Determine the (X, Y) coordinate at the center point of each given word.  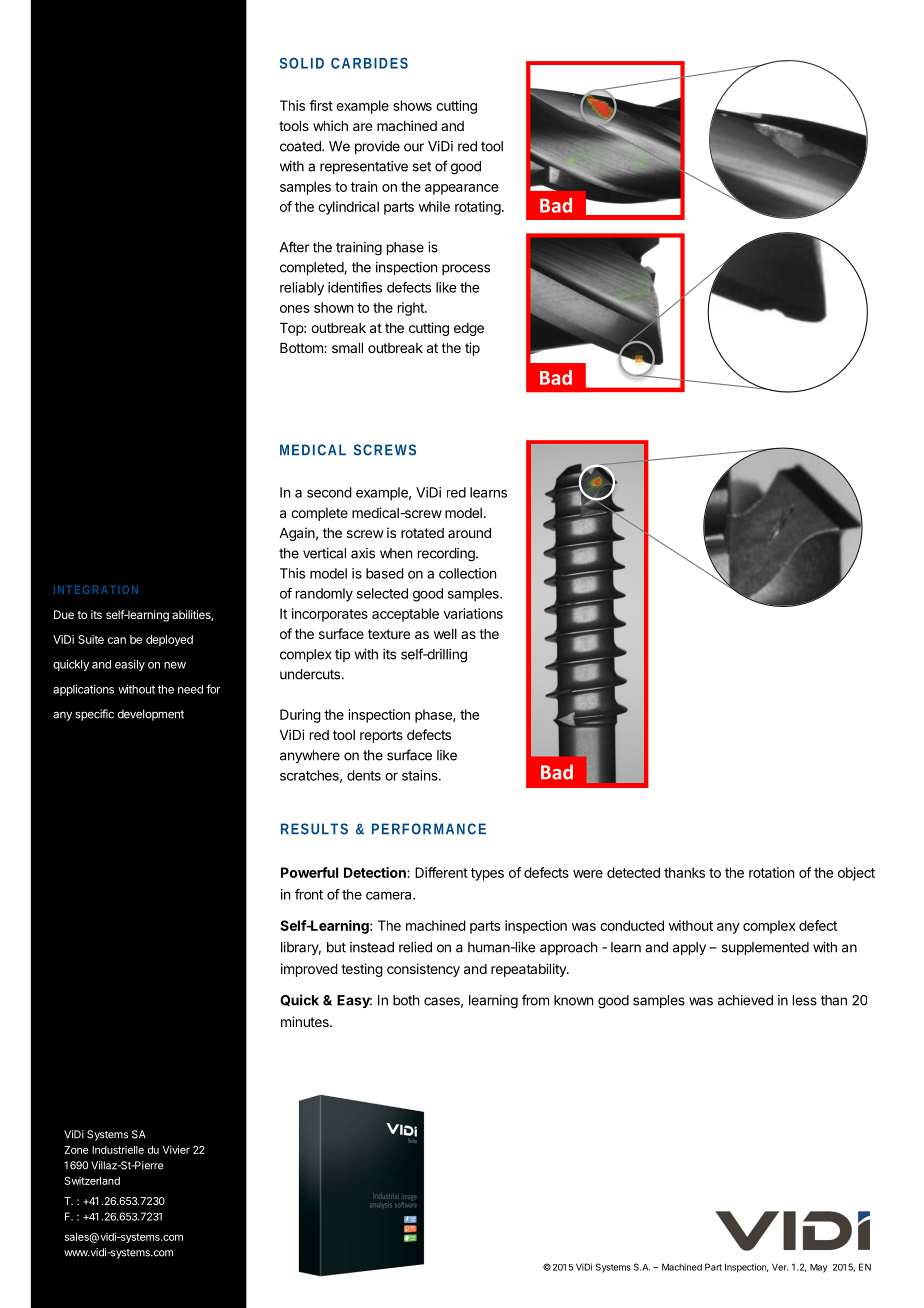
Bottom (302, 348)
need (190, 689)
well (445, 634)
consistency (423, 970)
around (469, 533)
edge (469, 329)
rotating (478, 208)
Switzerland (92, 1181)
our (414, 147)
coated (301, 146)
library (301, 948)
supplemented (765, 948)
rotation (771, 872)
